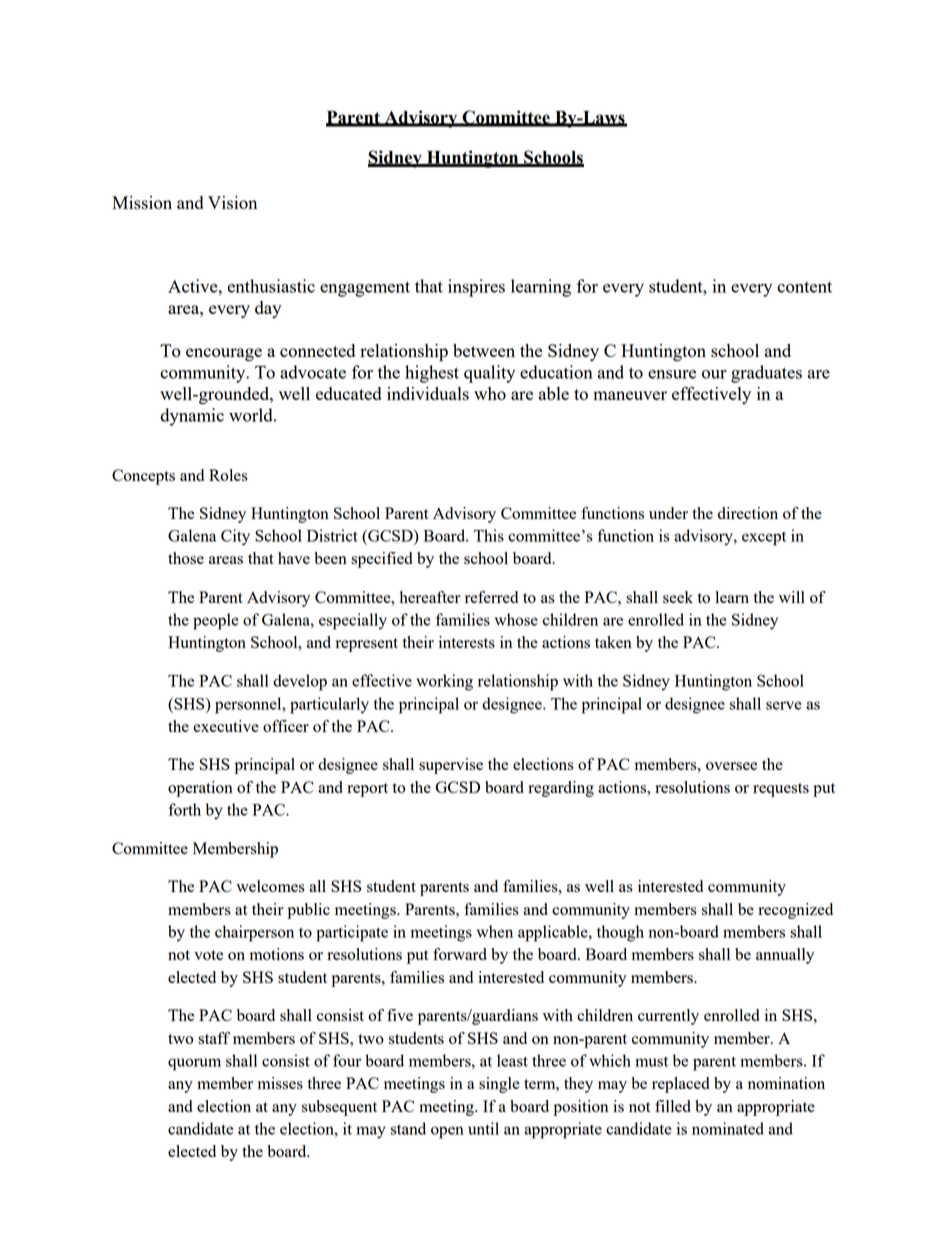  I want to click on recognized, so click(795, 911).
